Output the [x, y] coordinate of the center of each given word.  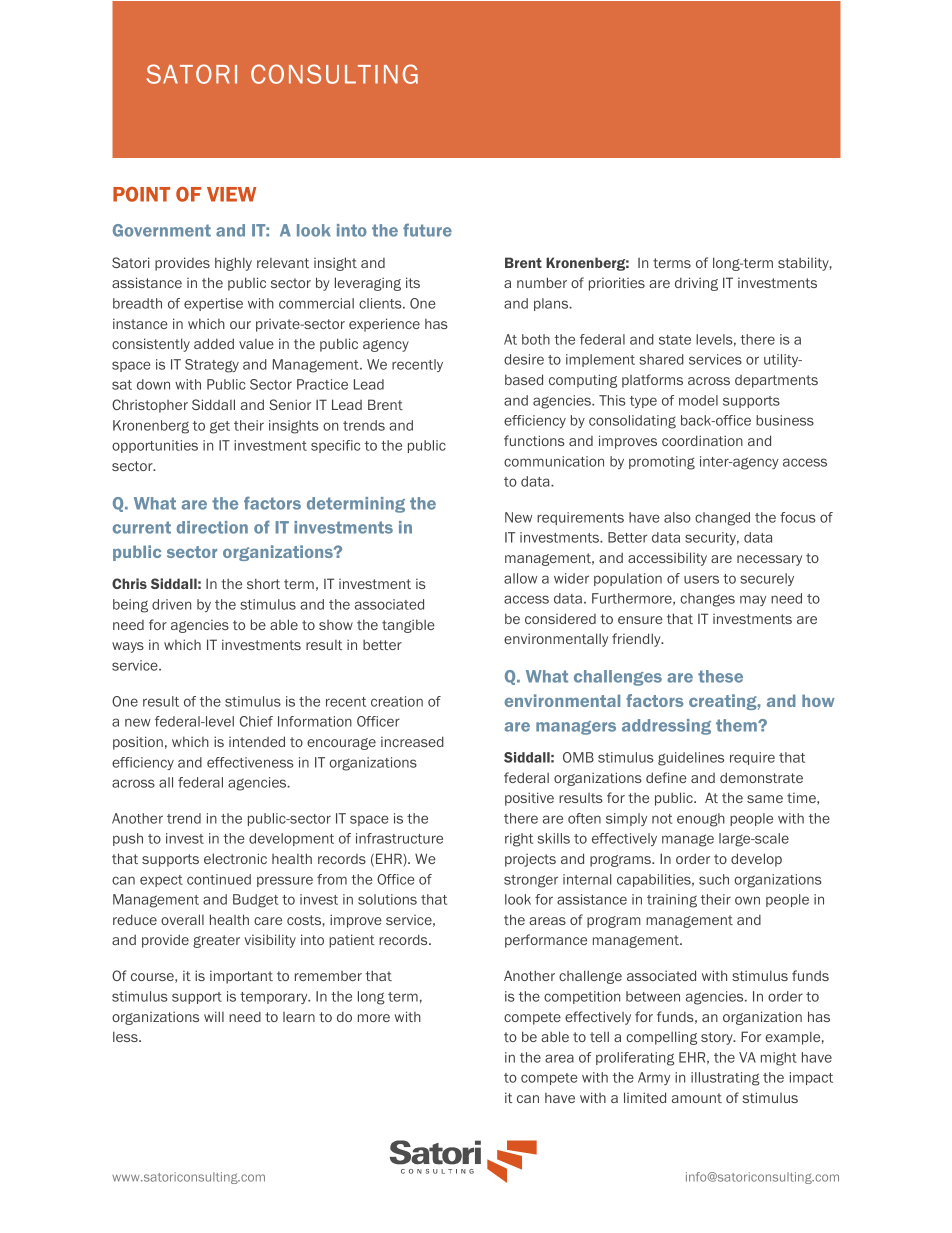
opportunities [155, 446]
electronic [235, 858]
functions [534, 440]
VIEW [231, 194]
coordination [702, 440]
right [519, 840]
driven [171, 604]
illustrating [725, 1079]
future [427, 230]
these [720, 676]
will [214, 1016]
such [714, 879]
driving [696, 284]
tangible [408, 626]
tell [599, 1036]
